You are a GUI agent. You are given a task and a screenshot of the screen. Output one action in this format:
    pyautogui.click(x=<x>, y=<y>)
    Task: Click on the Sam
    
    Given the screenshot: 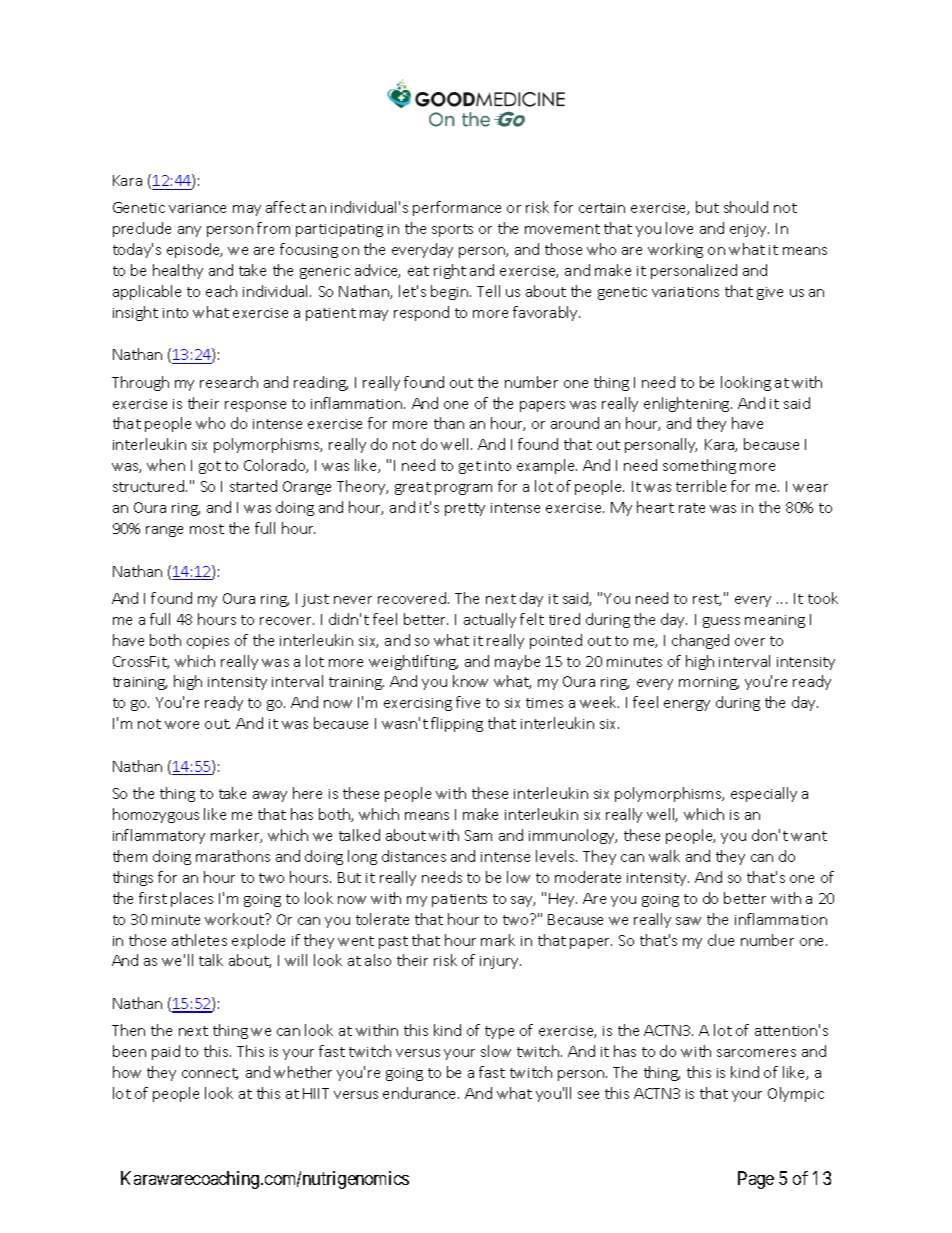 What is the action you would take?
    pyautogui.click(x=478, y=835)
